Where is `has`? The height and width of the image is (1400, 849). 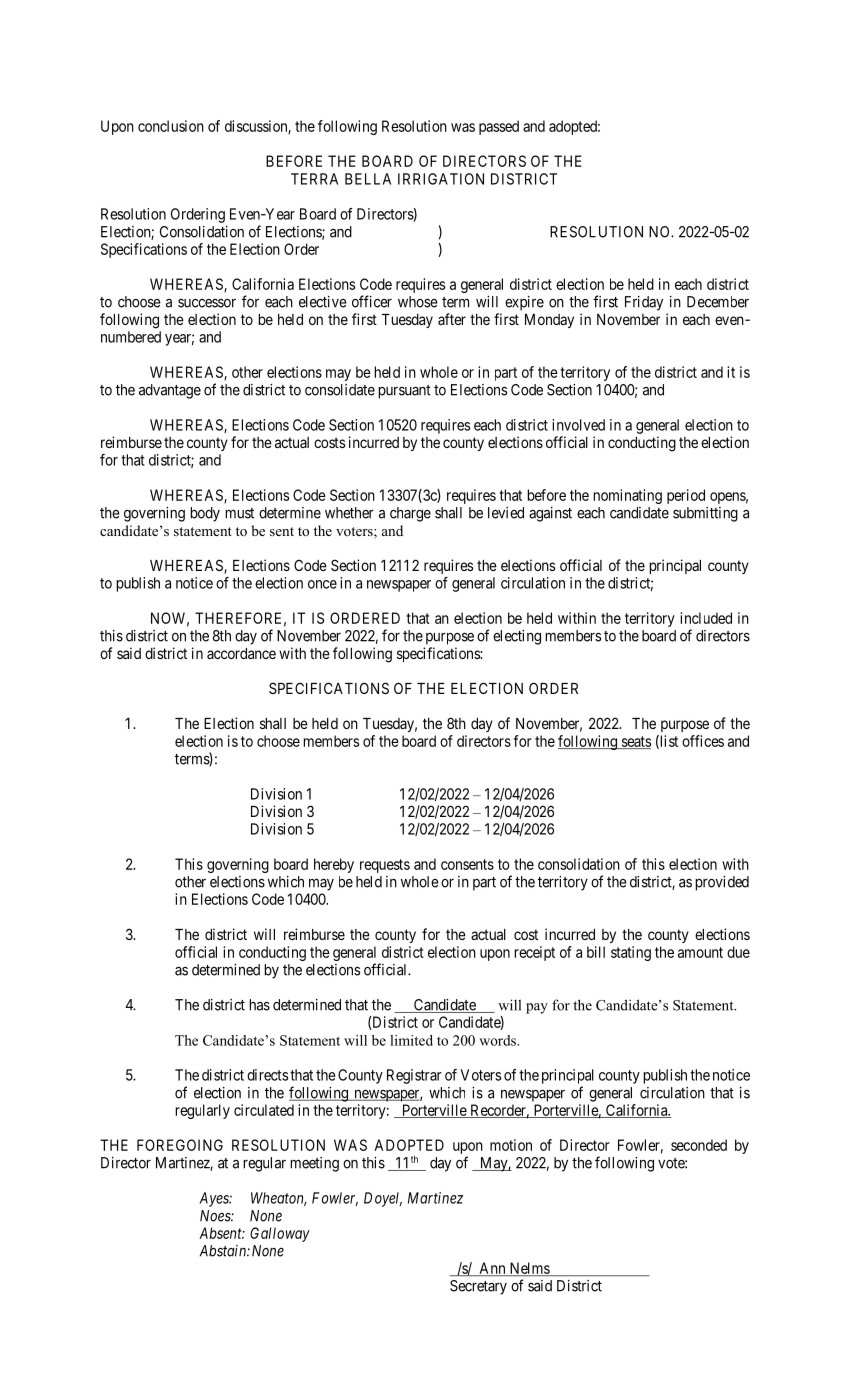 has is located at coordinates (259, 1005).
